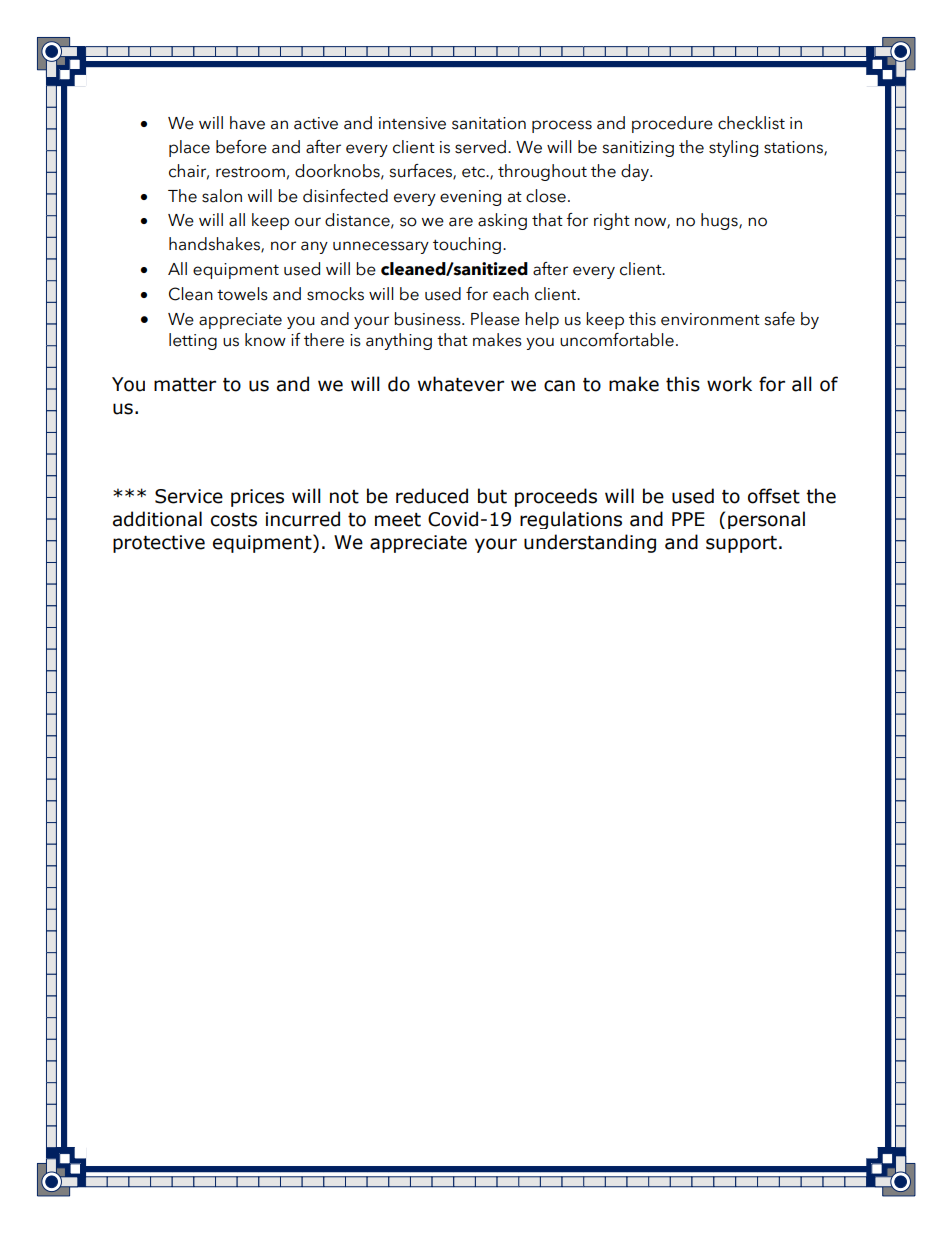 The image size is (952, 1233). What do you see at coordinates (461, 384) in the screenshot?
I see `whatever` at bounding box center [461, 384].
